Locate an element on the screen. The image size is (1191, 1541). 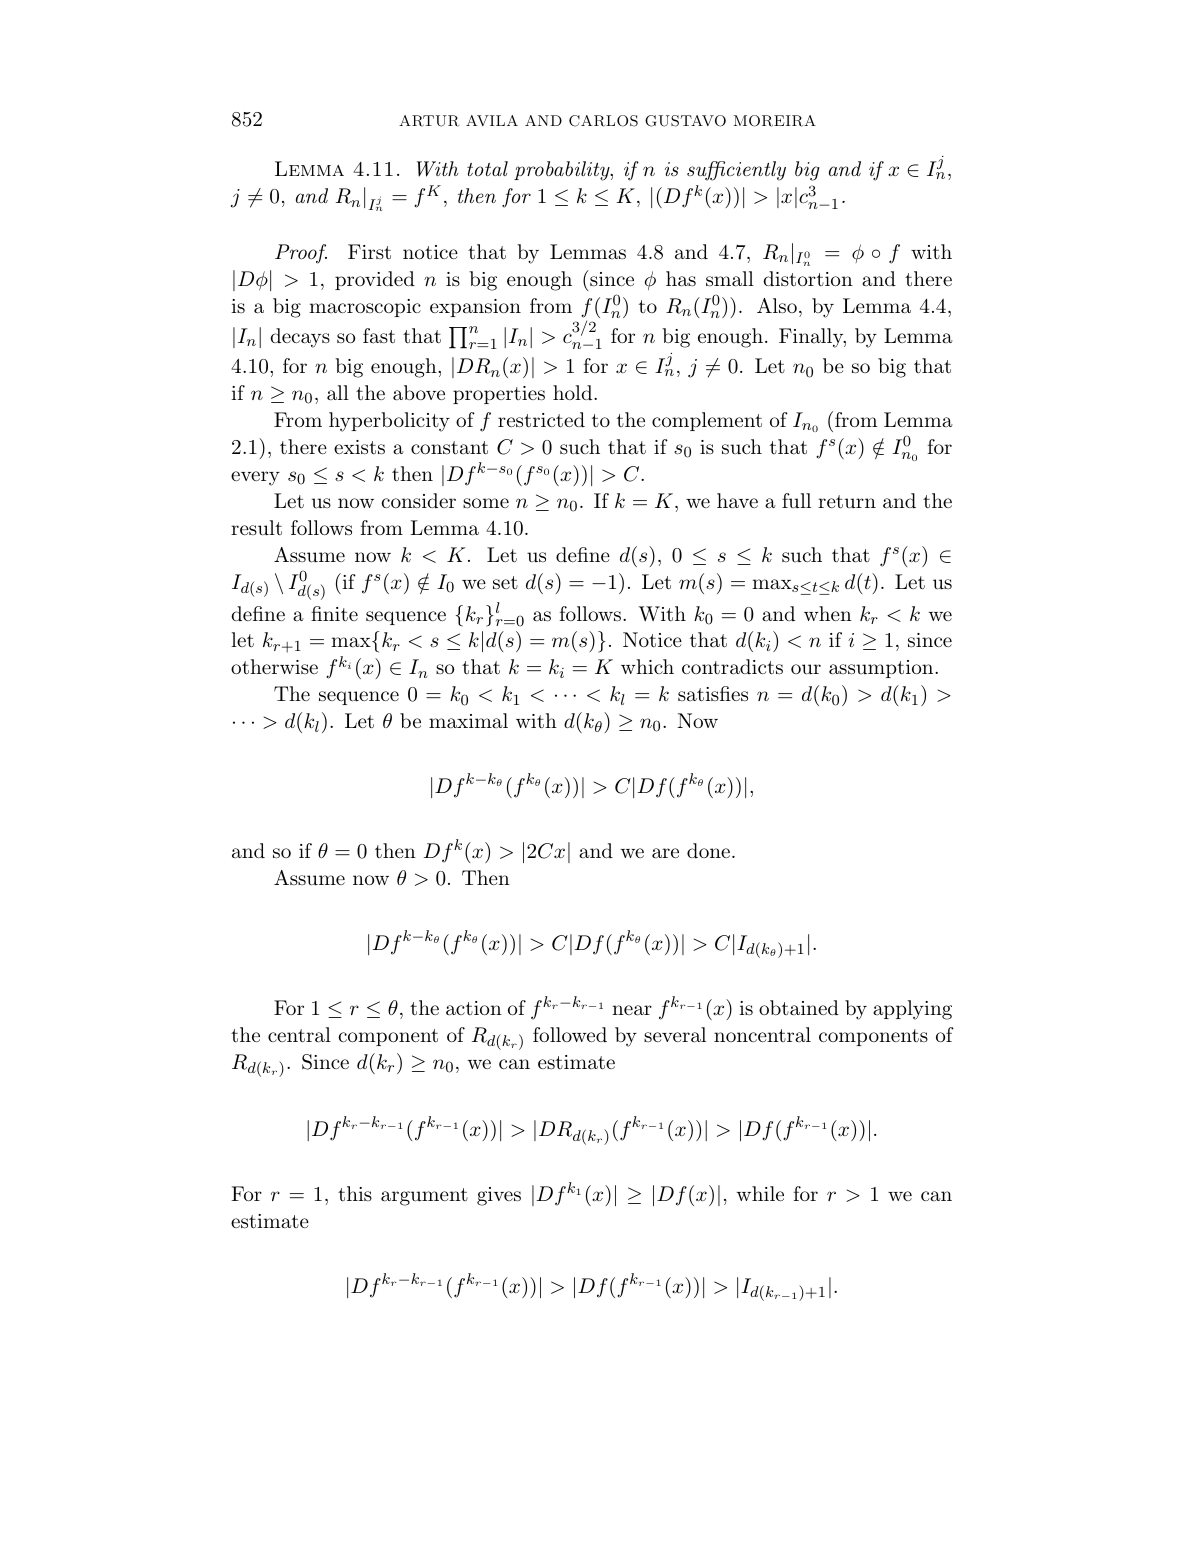
action is located at coordinates (474, 1008).
